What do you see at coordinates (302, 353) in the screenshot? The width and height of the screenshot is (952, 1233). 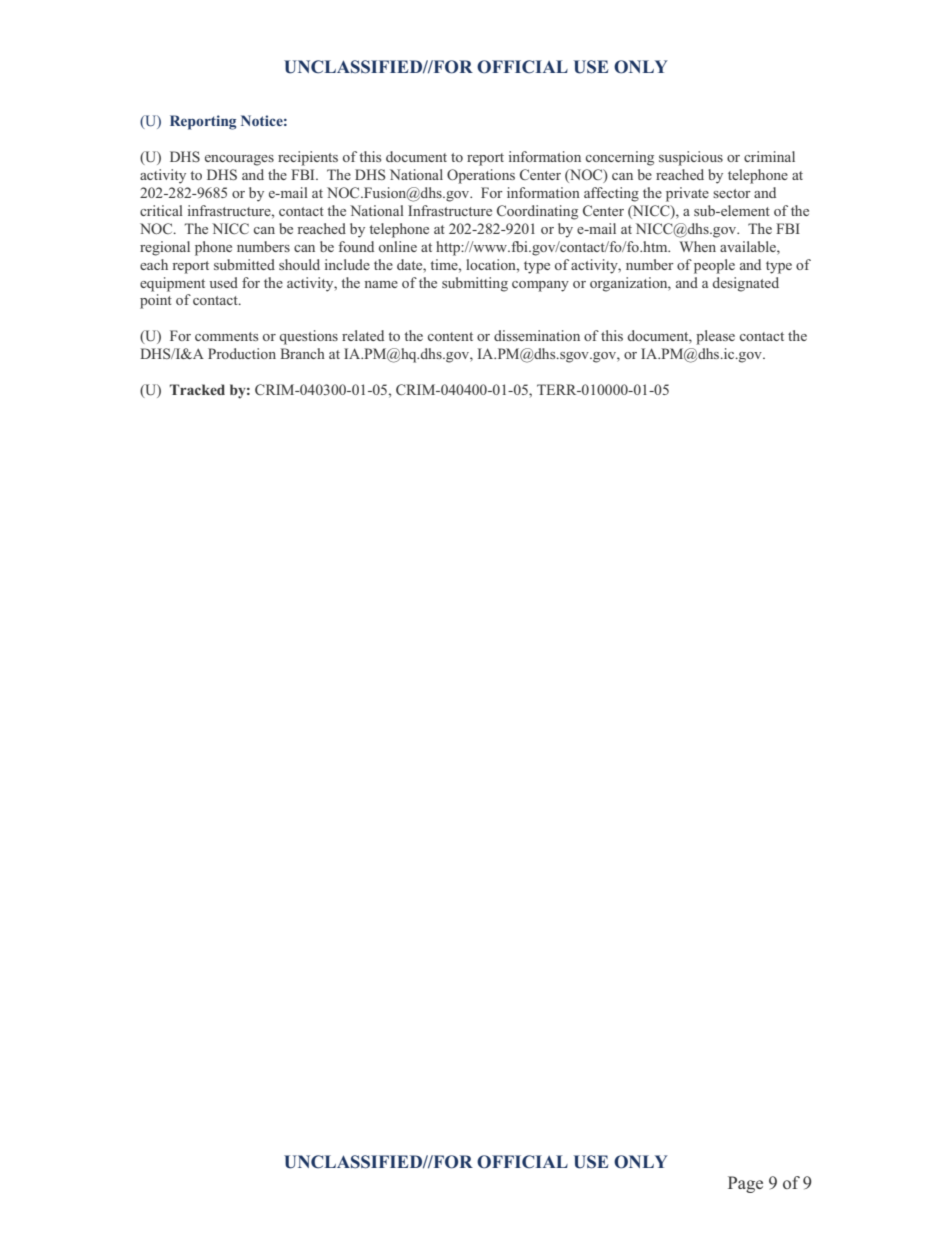 I see `Branch` at bounding box center [302, 353].
